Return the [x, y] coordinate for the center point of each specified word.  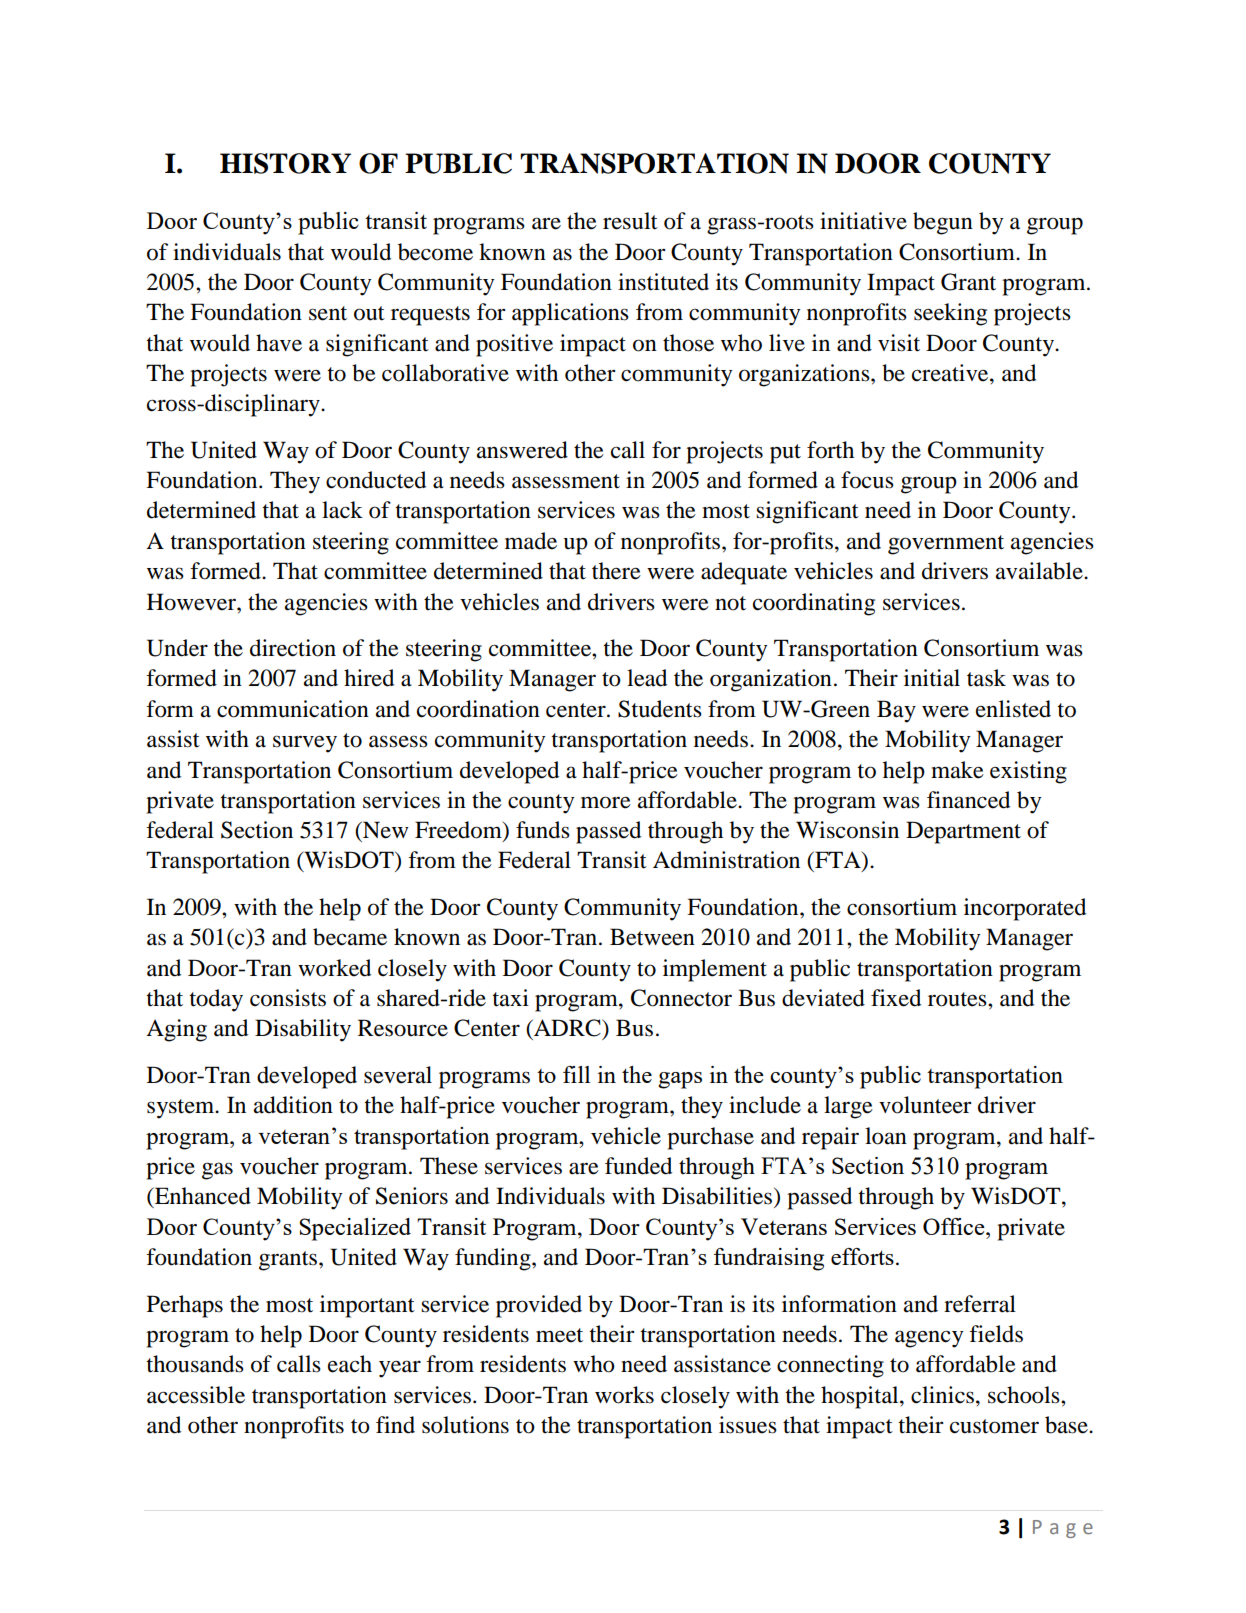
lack [342, 510]
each [350, 1364]
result [630, 221]
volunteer [925, 1105]
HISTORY [285, 163]
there [616, 571]
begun [943, 223]
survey [305, 744]
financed [968, 800]
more [606, 802]
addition [293, 1105]
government [946, 545]
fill [576, 1074]
